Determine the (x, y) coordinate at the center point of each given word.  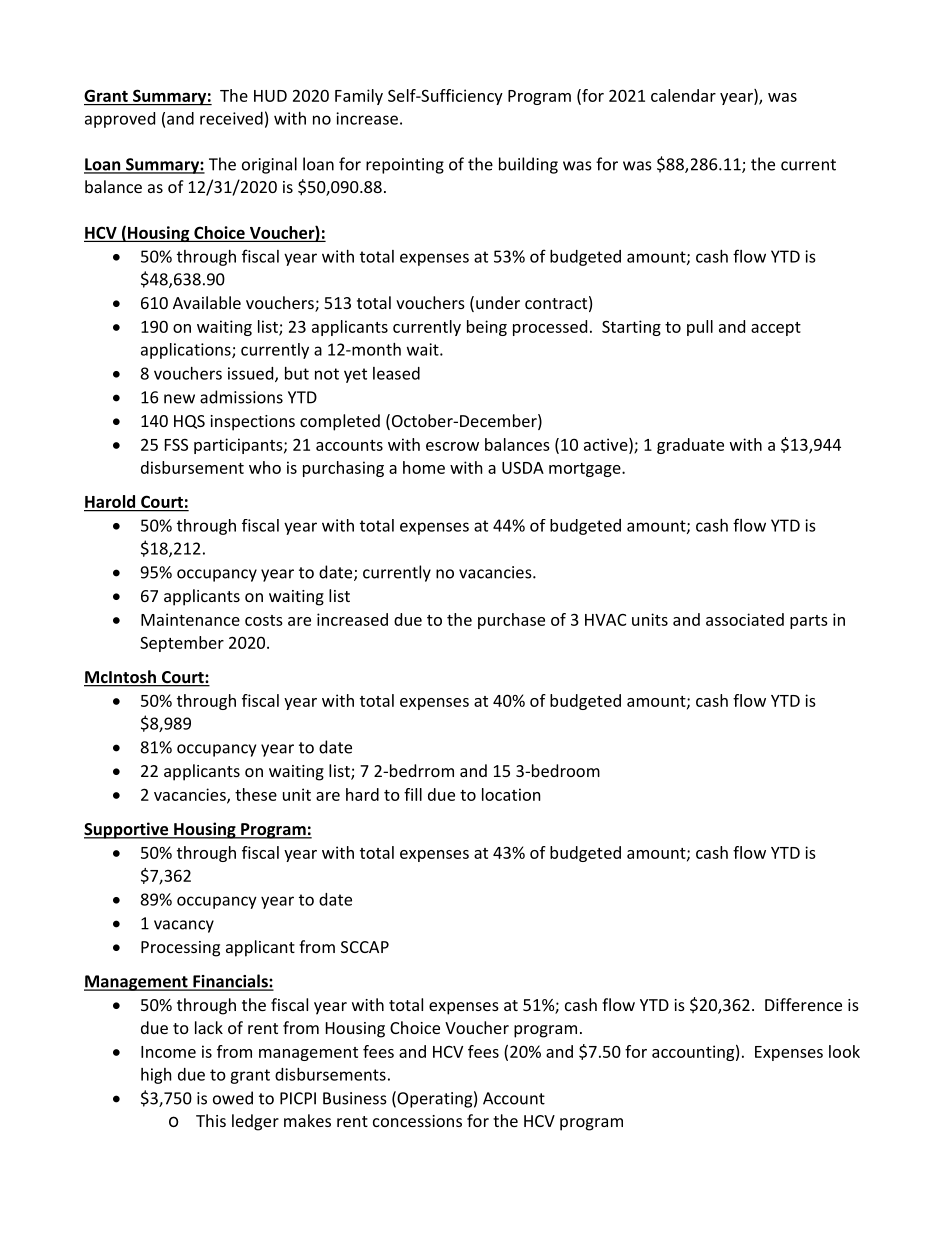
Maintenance (190, 619)
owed (233, 1098)
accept (776, 329)
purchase (511, 621)
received (231, 118)
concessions (417, 1121)
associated (745, 619)
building (528, 165)
